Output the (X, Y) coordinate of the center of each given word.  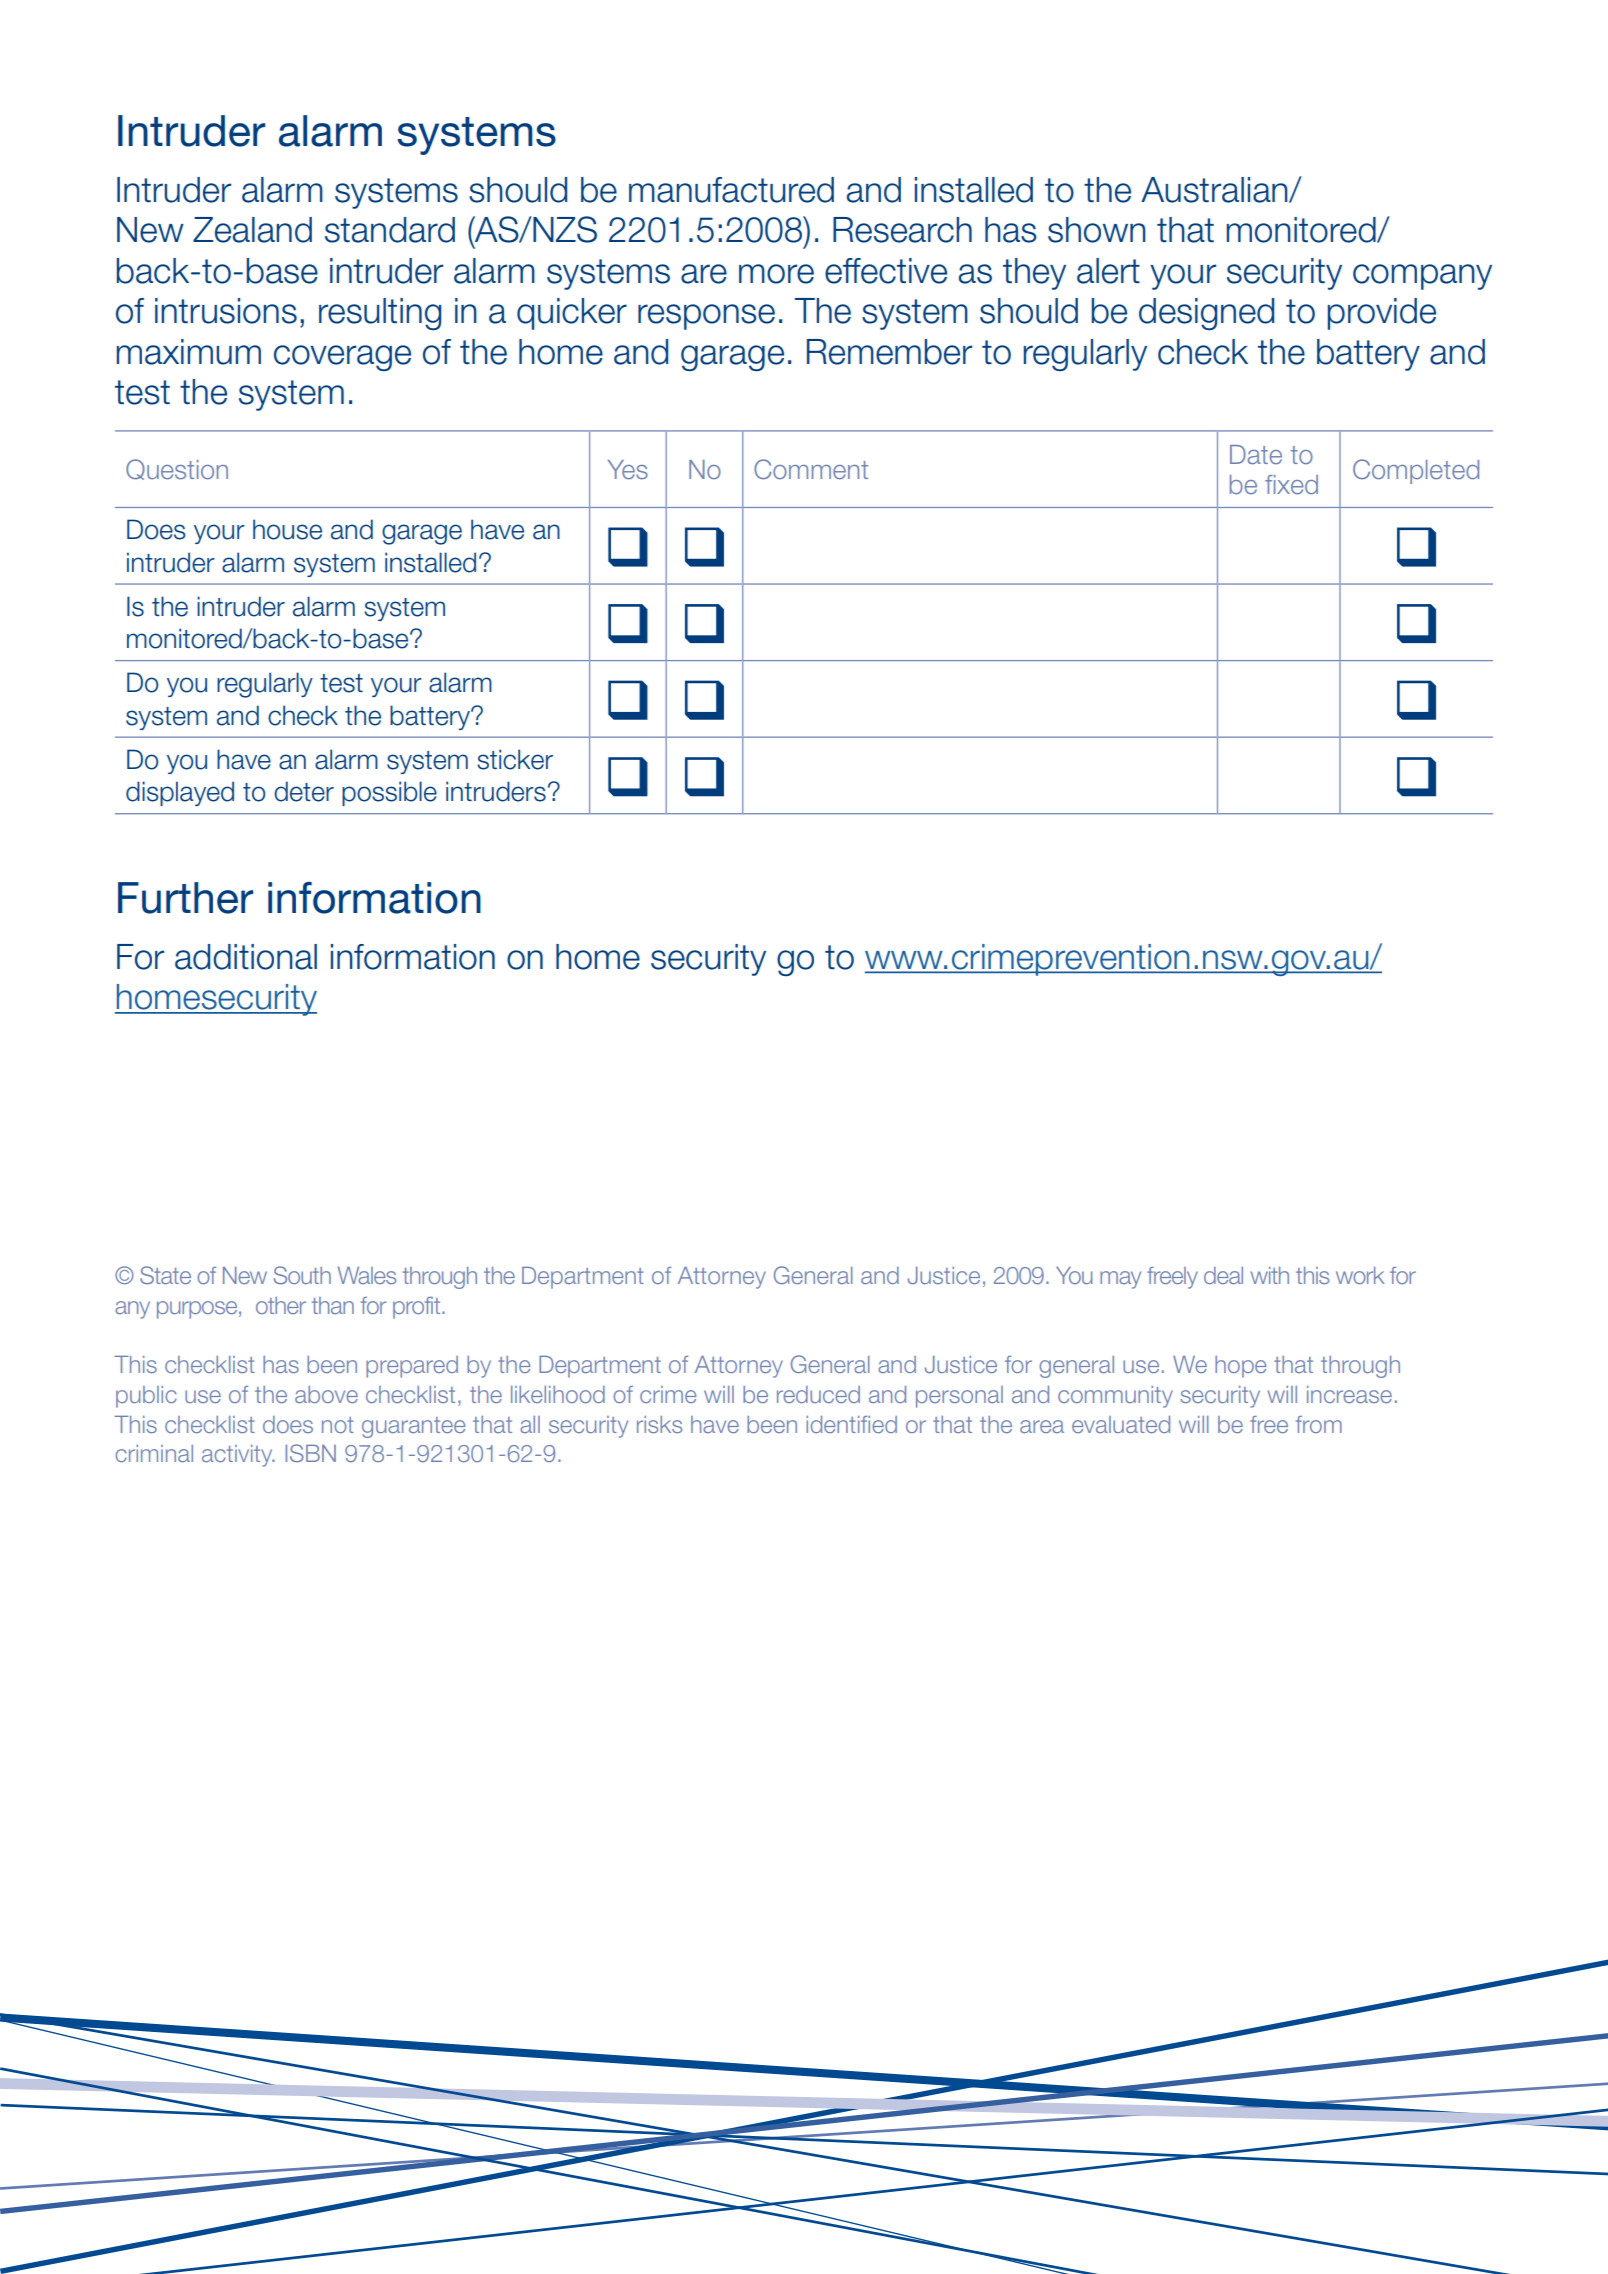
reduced (818, 1394)
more (776, 274)
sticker (515, 759)
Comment (811, 469)
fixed (1291, 484)
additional (246, 957)
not (338, 1425)
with (1269, 1275)
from (1319, 1424)
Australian (1215, 190)
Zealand (252, 230)
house (287, 529)
